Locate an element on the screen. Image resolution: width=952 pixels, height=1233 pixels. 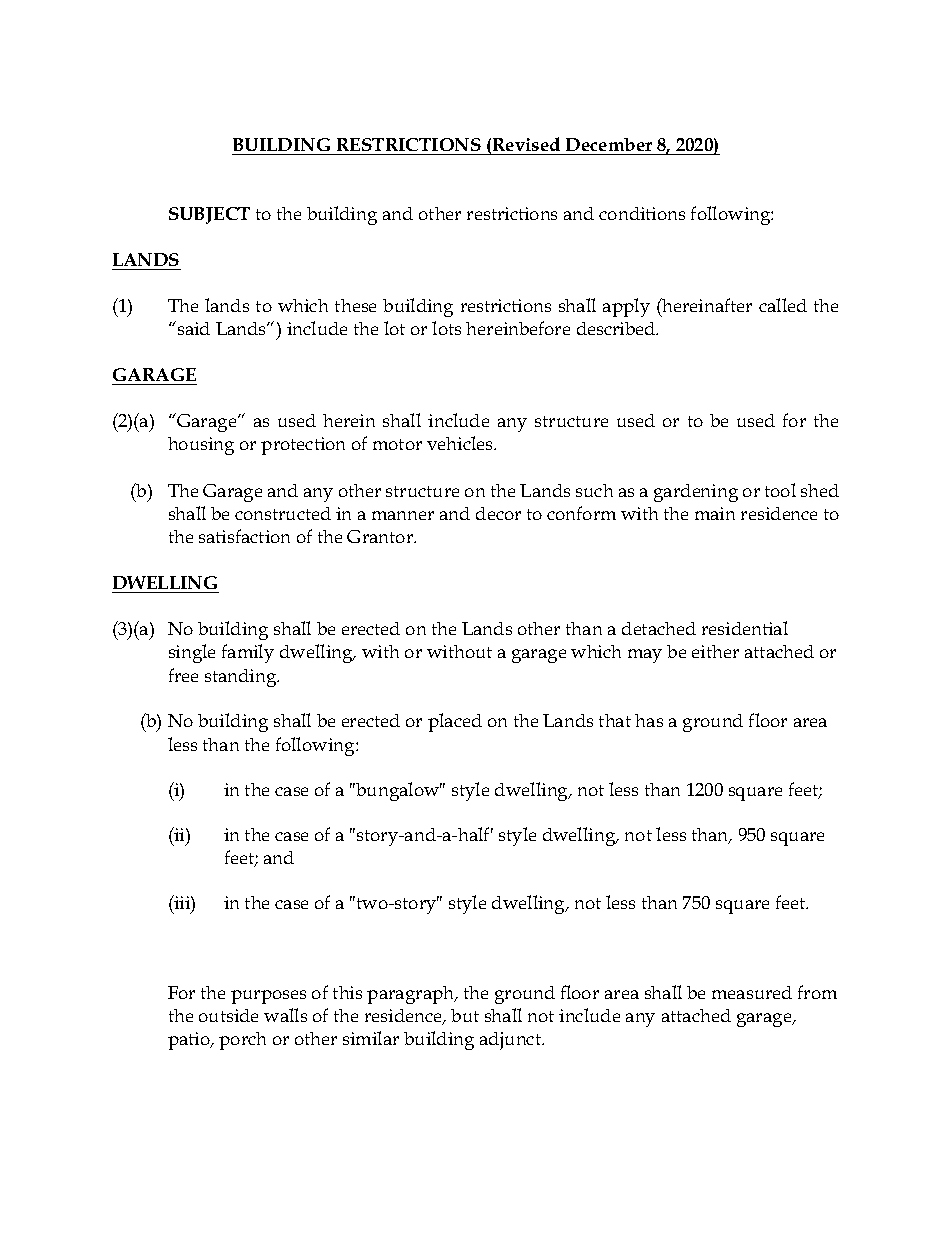
residential is located at coordinates (745, 628).
